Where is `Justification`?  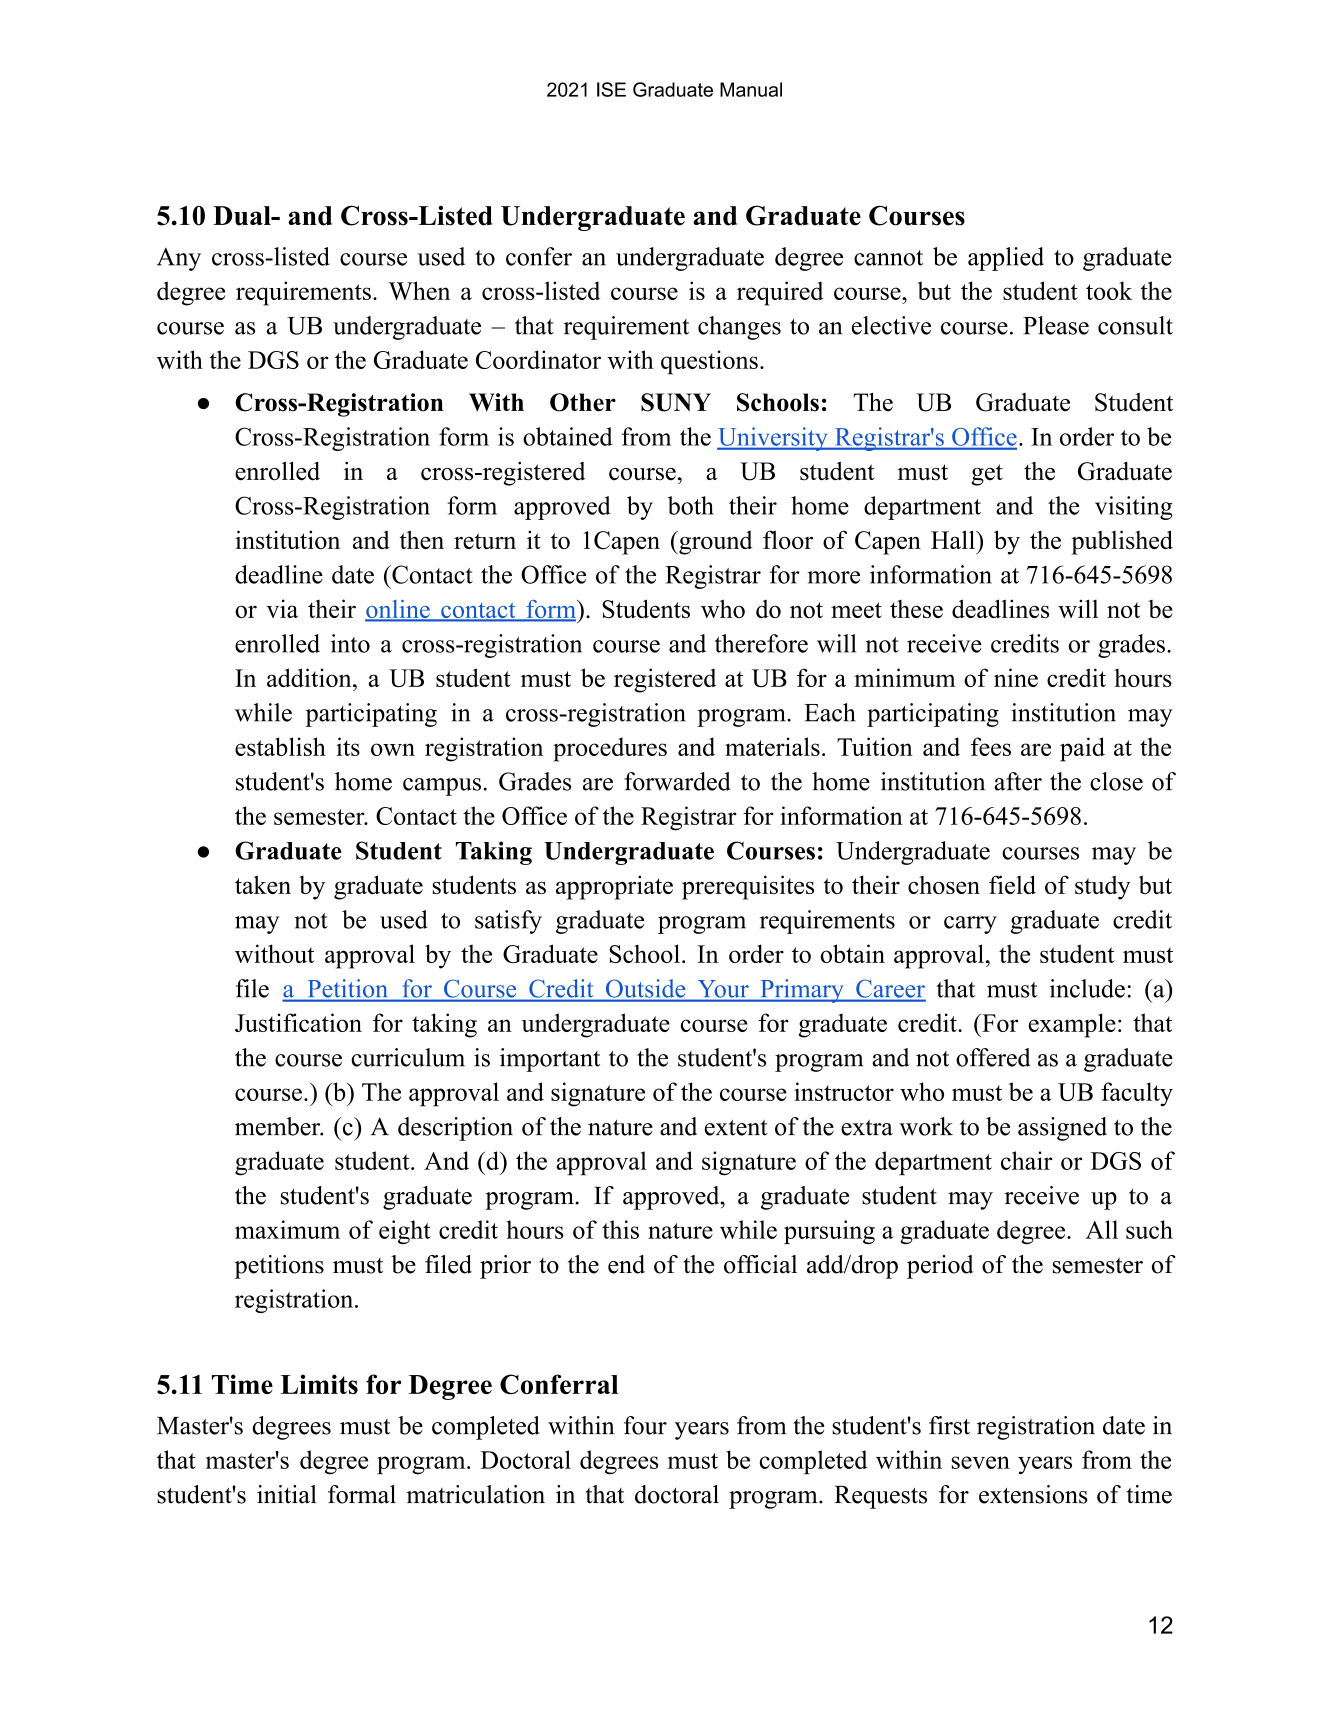
Justification is located at coordinates (298, 1022).
